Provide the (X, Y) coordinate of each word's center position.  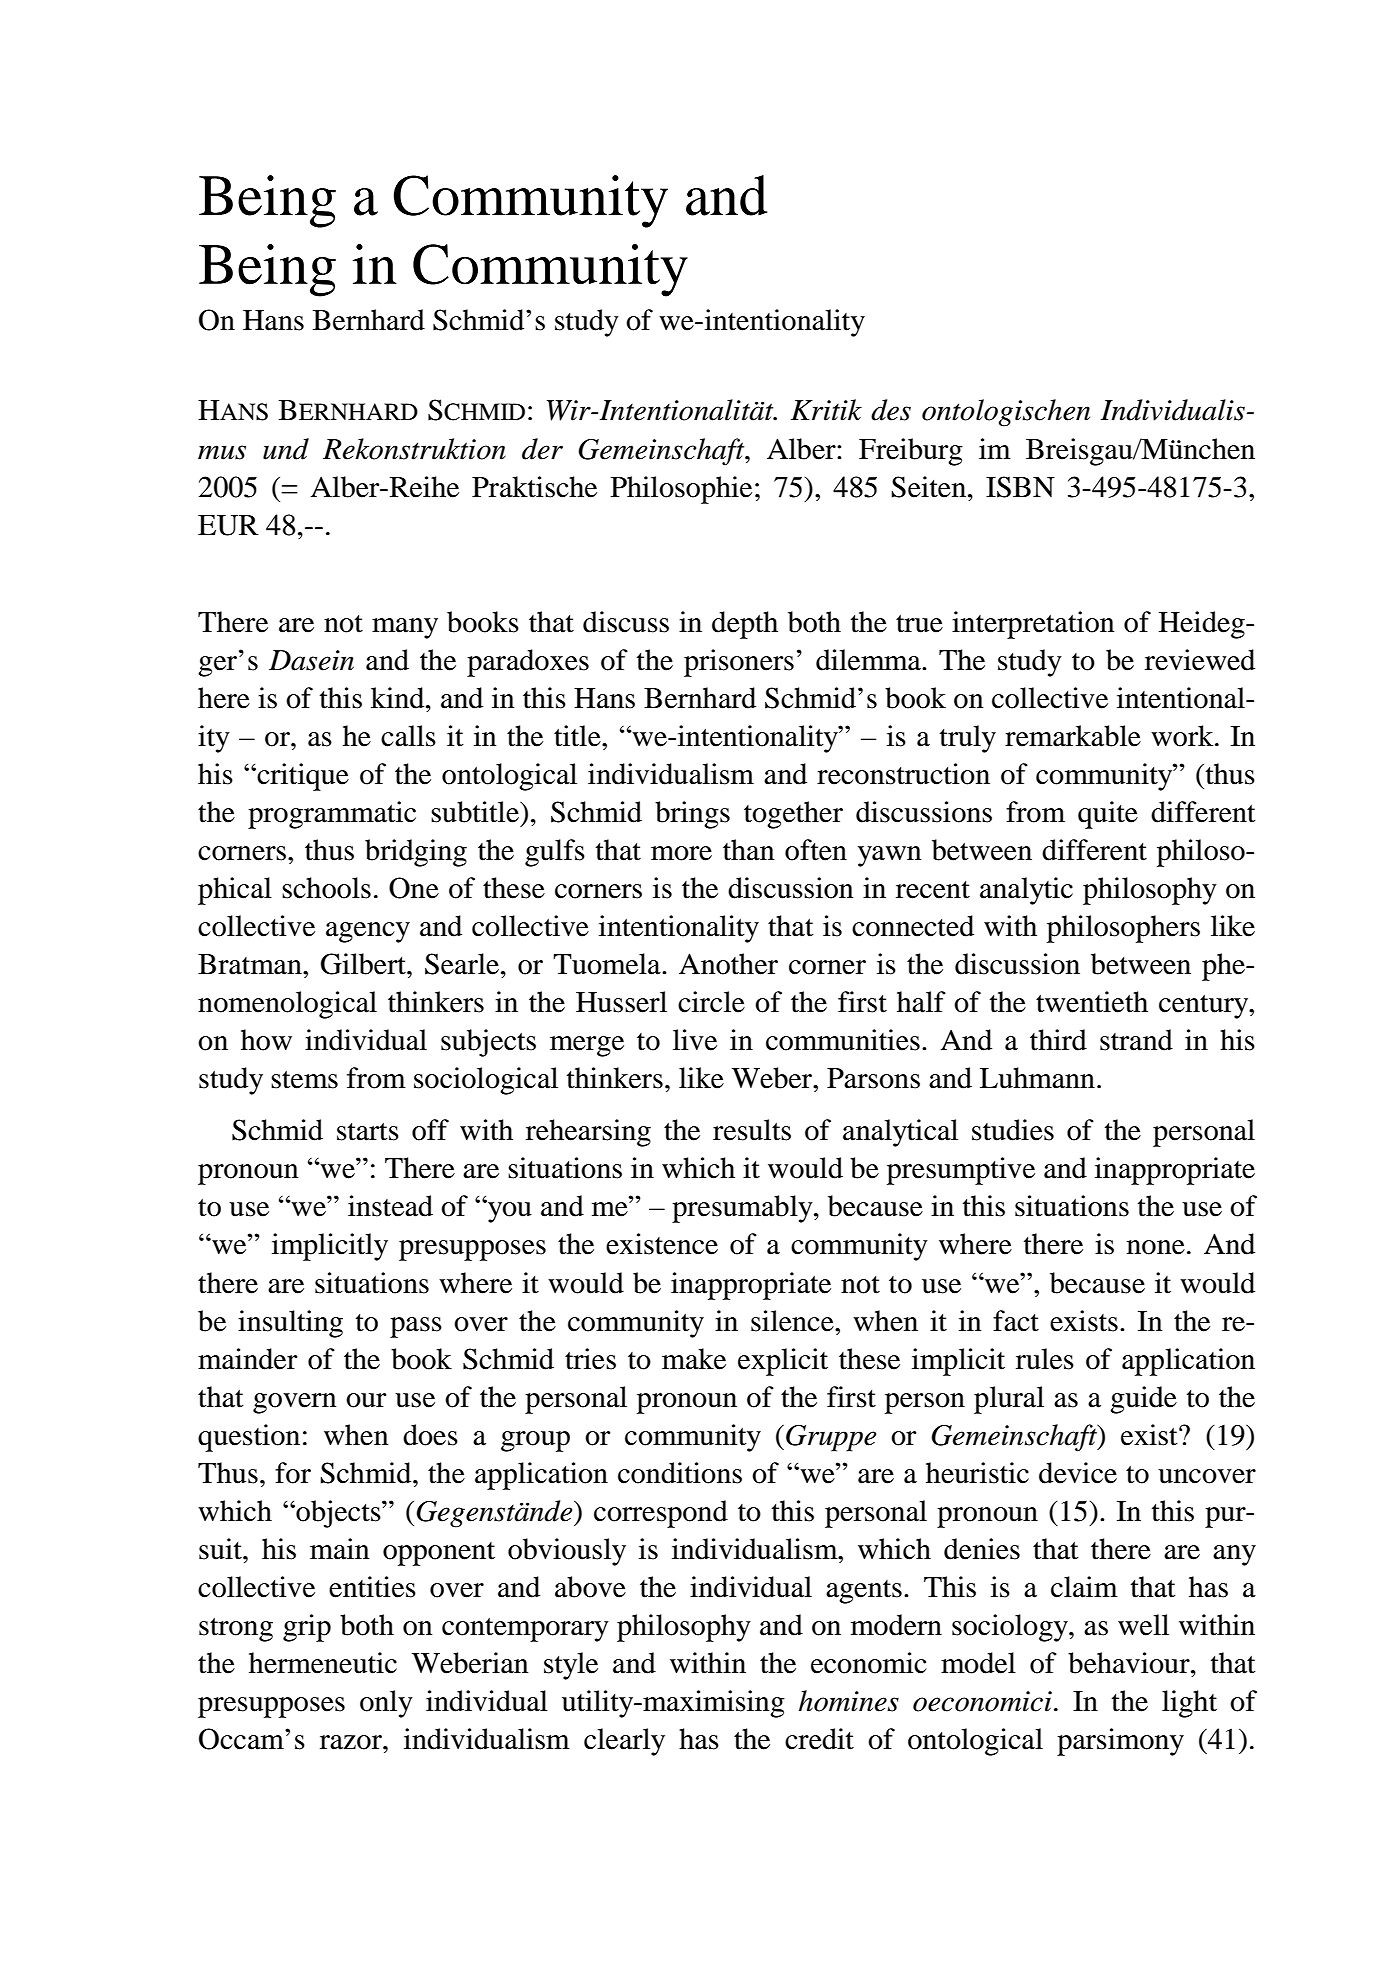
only (386, 1704)
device (1078, 1473)
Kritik (826, 410)
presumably (743, 1209)
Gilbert (364, 964)
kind (399, 698)
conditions (680, 1473)
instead (390, 1206)
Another (728, 964)
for (293, 1473)
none (1156, 1247)
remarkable (1073, 736)
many (405, 628)
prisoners (739, 663)
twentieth (1092, 1002)
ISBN (1020, 487)
